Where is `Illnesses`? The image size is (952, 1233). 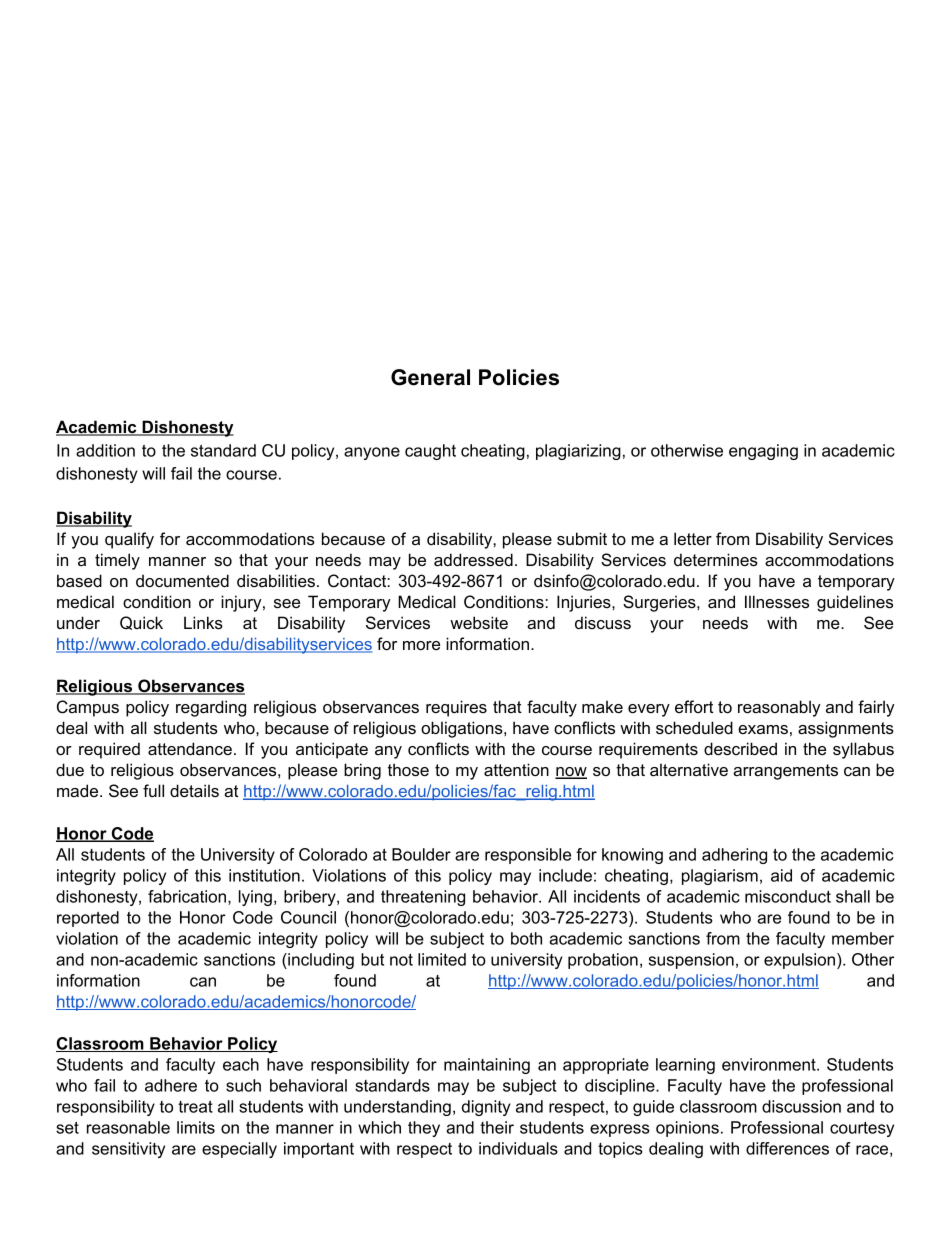 Illnesses is located at coordinates (777, 601).
